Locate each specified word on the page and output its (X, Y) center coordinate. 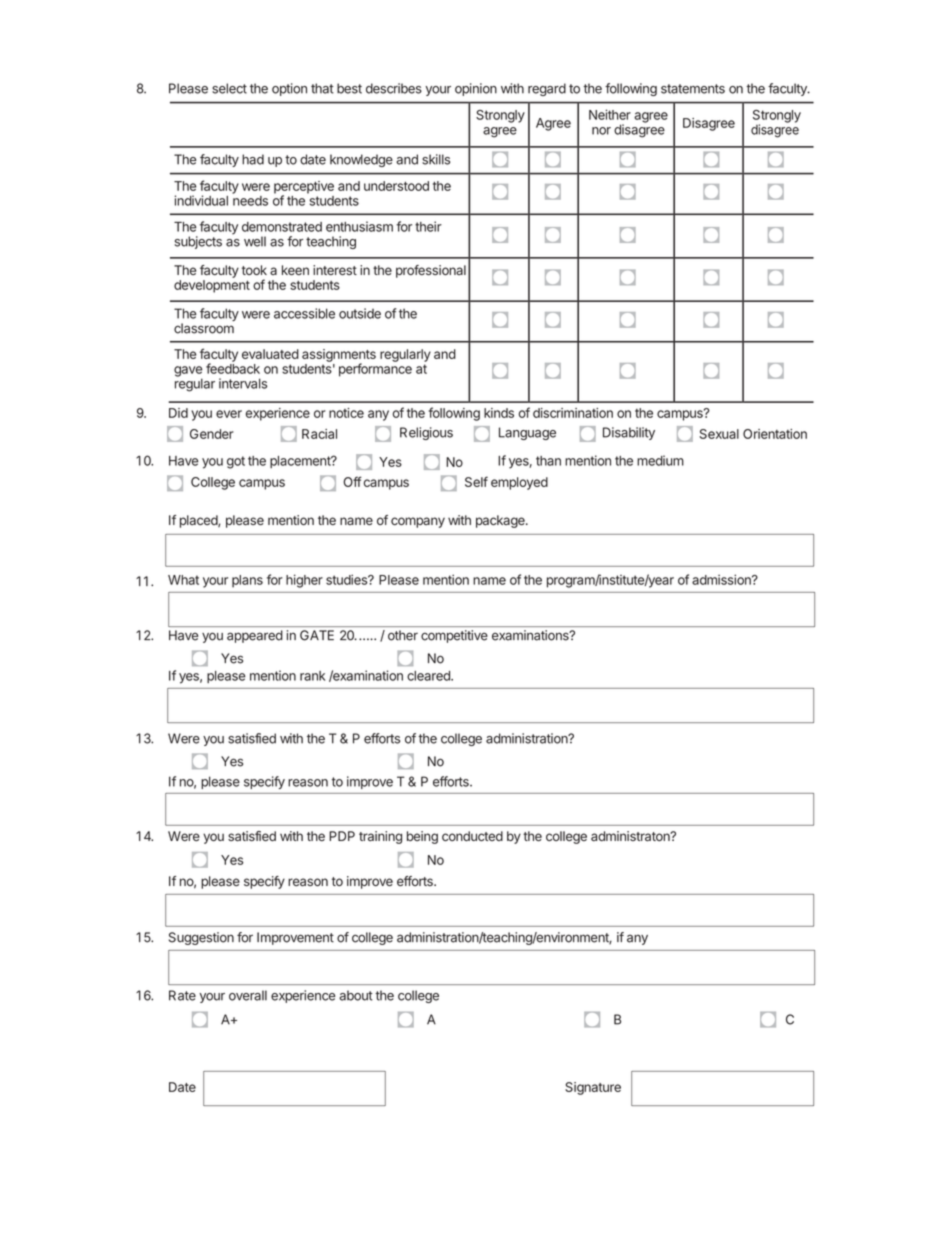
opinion (476, 89)
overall (248, 995)
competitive (454, 636)
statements (693, 89)
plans (247, 581)
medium (660, 460)
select (229, 88)
